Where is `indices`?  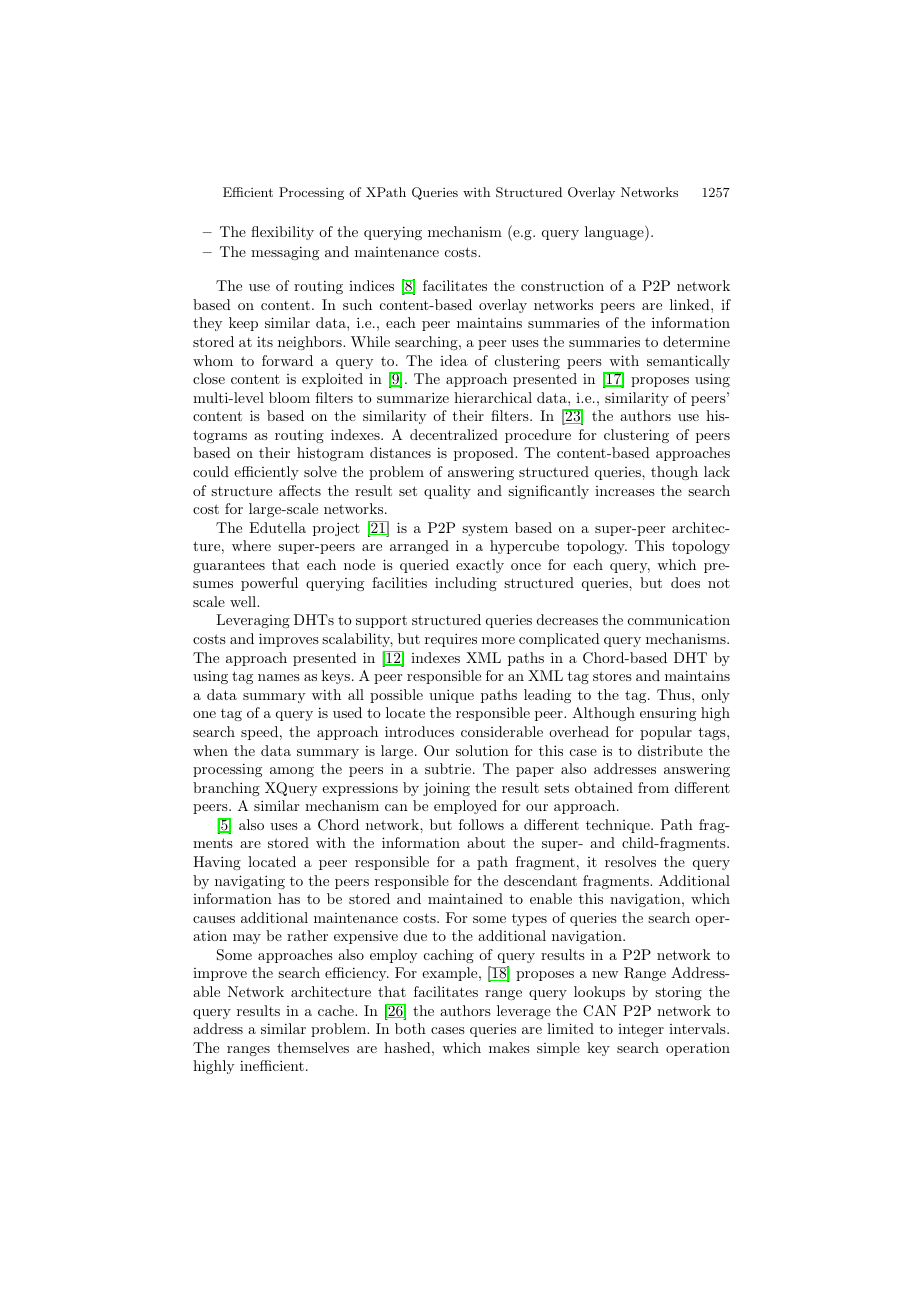 indices is located at coordinates (371, 285).
